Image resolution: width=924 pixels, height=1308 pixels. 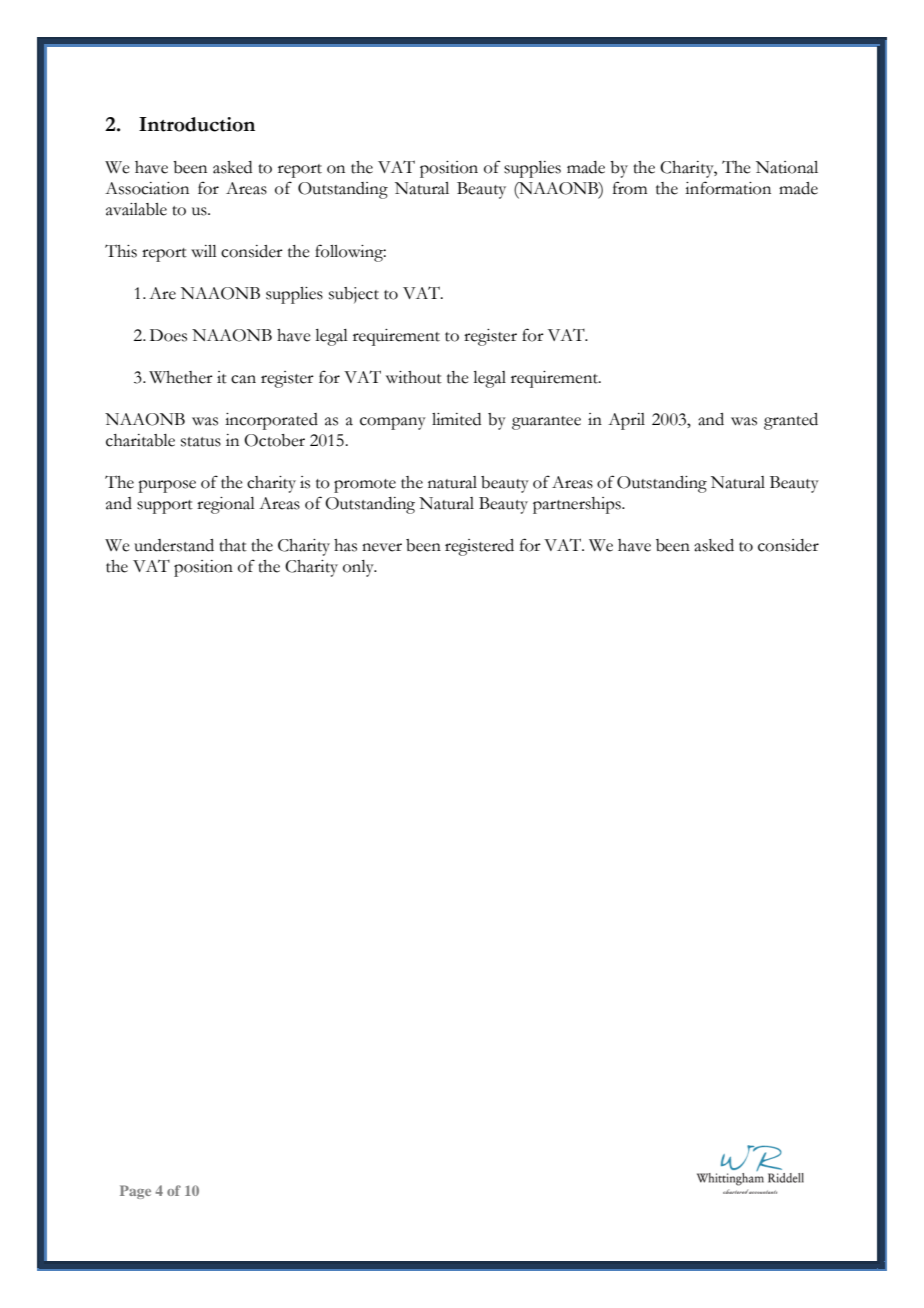 What do you see at coordinates (728, 188) in the screenshot?
I see `information` at bounding box center [728, 188].
